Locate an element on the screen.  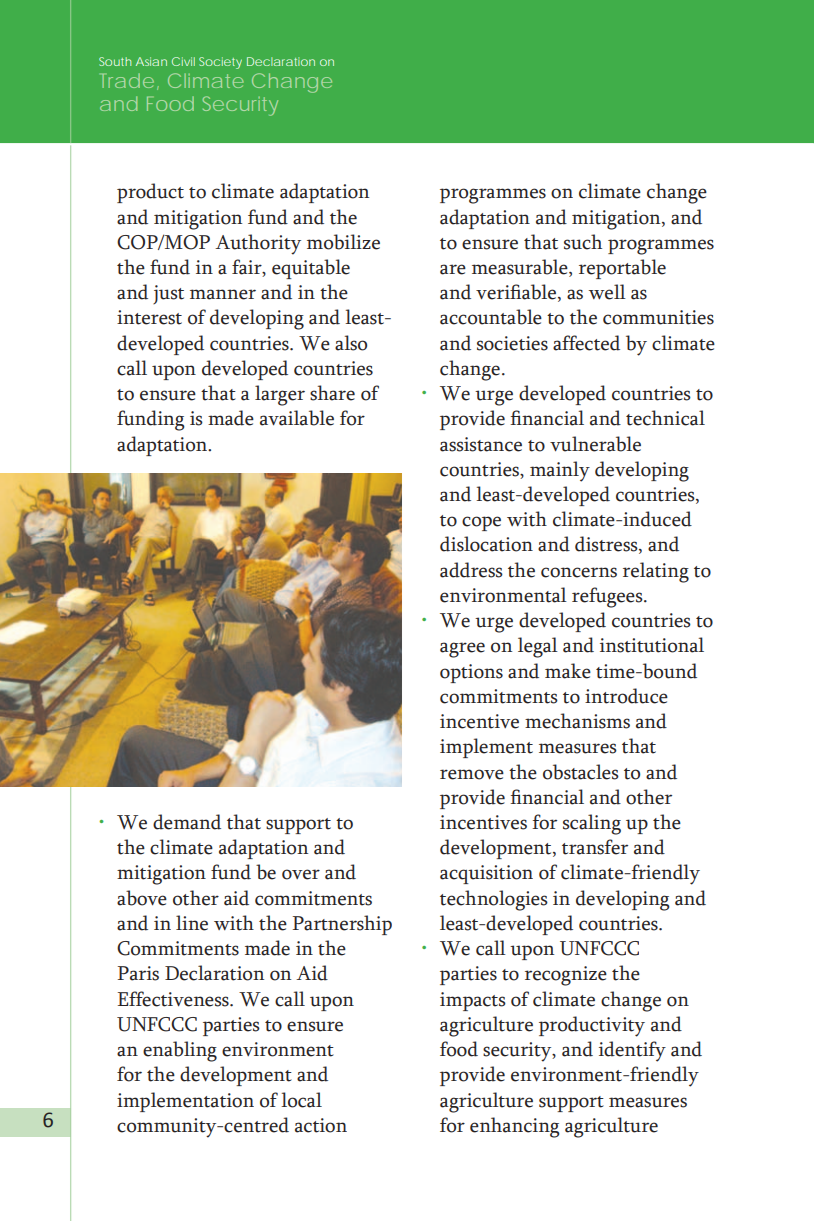
well is located at coordinates (607, 292).
